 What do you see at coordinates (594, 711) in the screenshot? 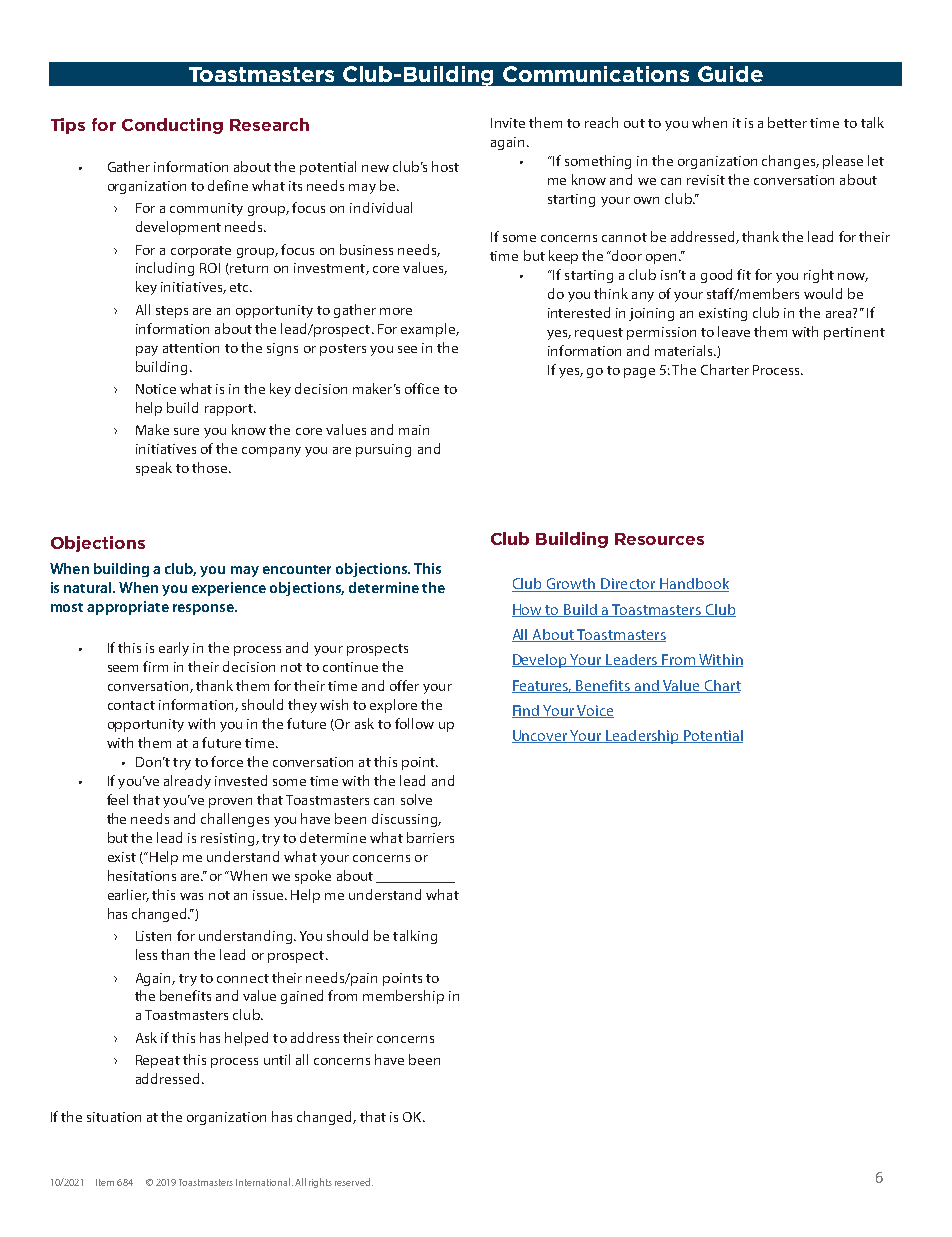
I see `Voice` at bounding box center [594, 711].
